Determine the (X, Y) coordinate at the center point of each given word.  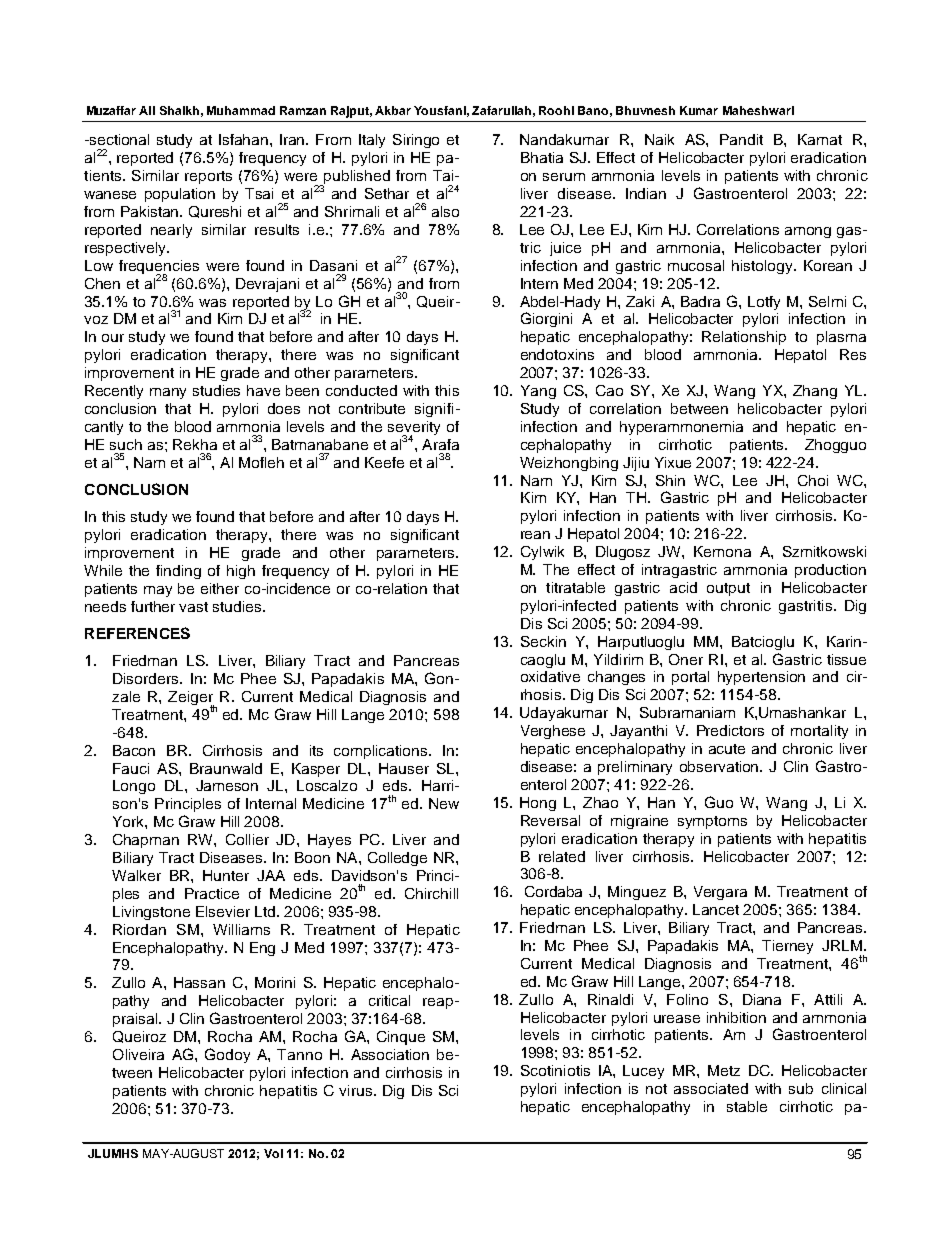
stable (747, 1106)
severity (414, 429)
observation (721, 766)
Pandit (741, 139)
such (126, 444)
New (444, 803)
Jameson (227, 785)
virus (355, 1090)
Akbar (393, 110)
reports (208, 177)
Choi (813, 480)
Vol (273, 1153)
